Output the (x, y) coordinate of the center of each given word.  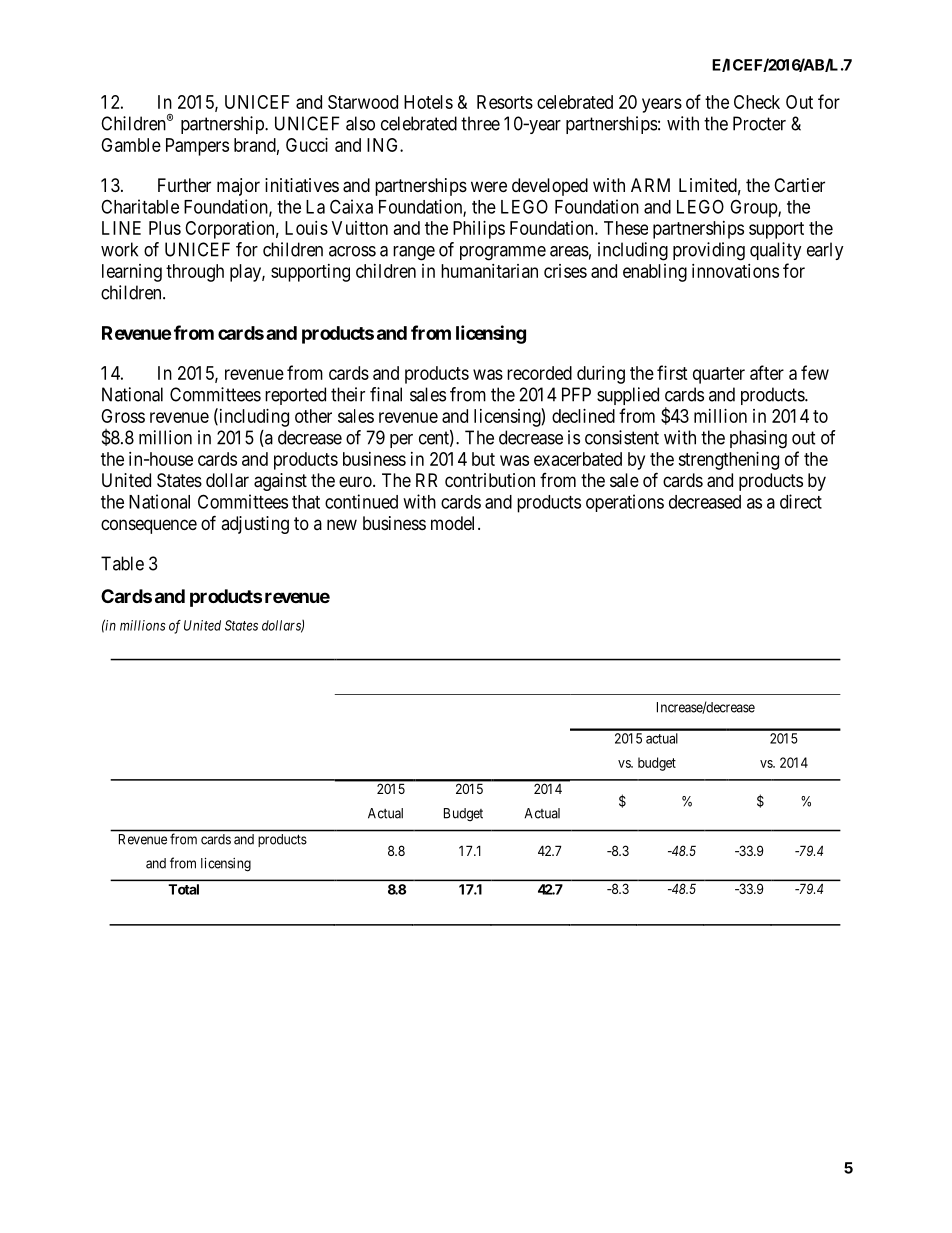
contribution (490, 480)
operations (625, 503)
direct (801, 501)
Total (184, 889)
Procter (759, 123)
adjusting (255, 525)
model (455, 523)
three (480, 123)
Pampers (197, 147)
